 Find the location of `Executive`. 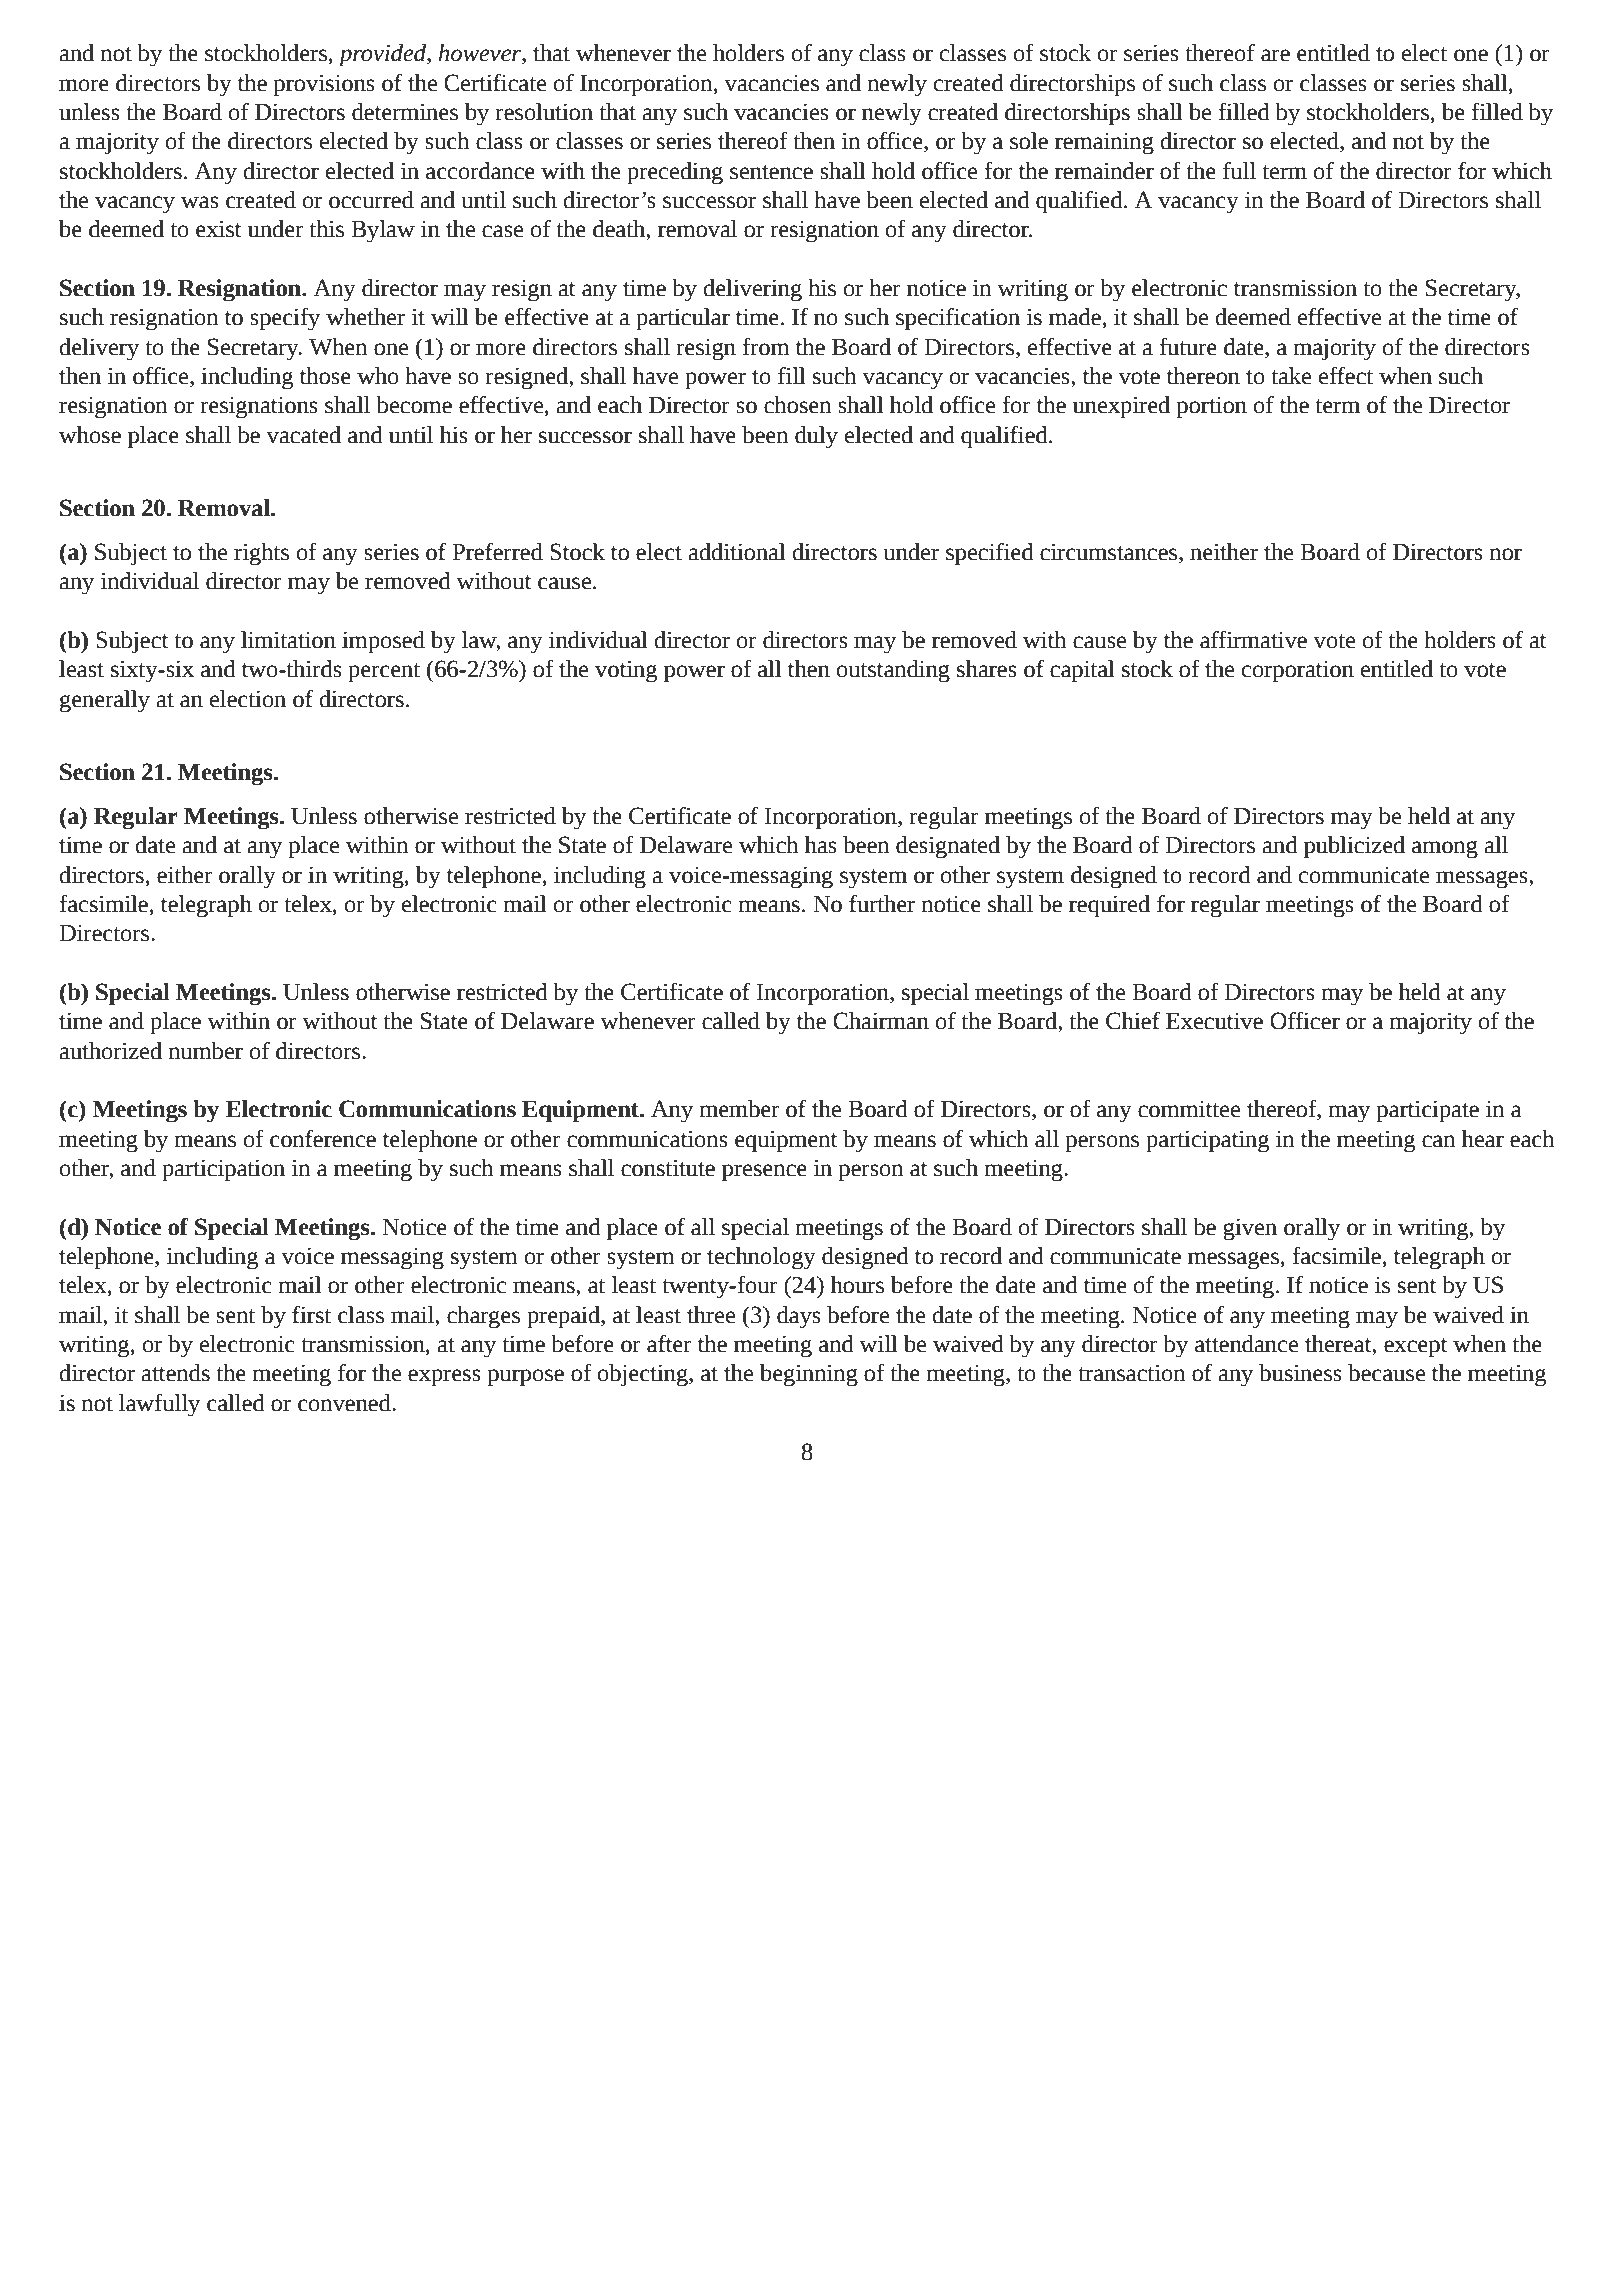

Executive is located at coordinates (1214, 1021).
